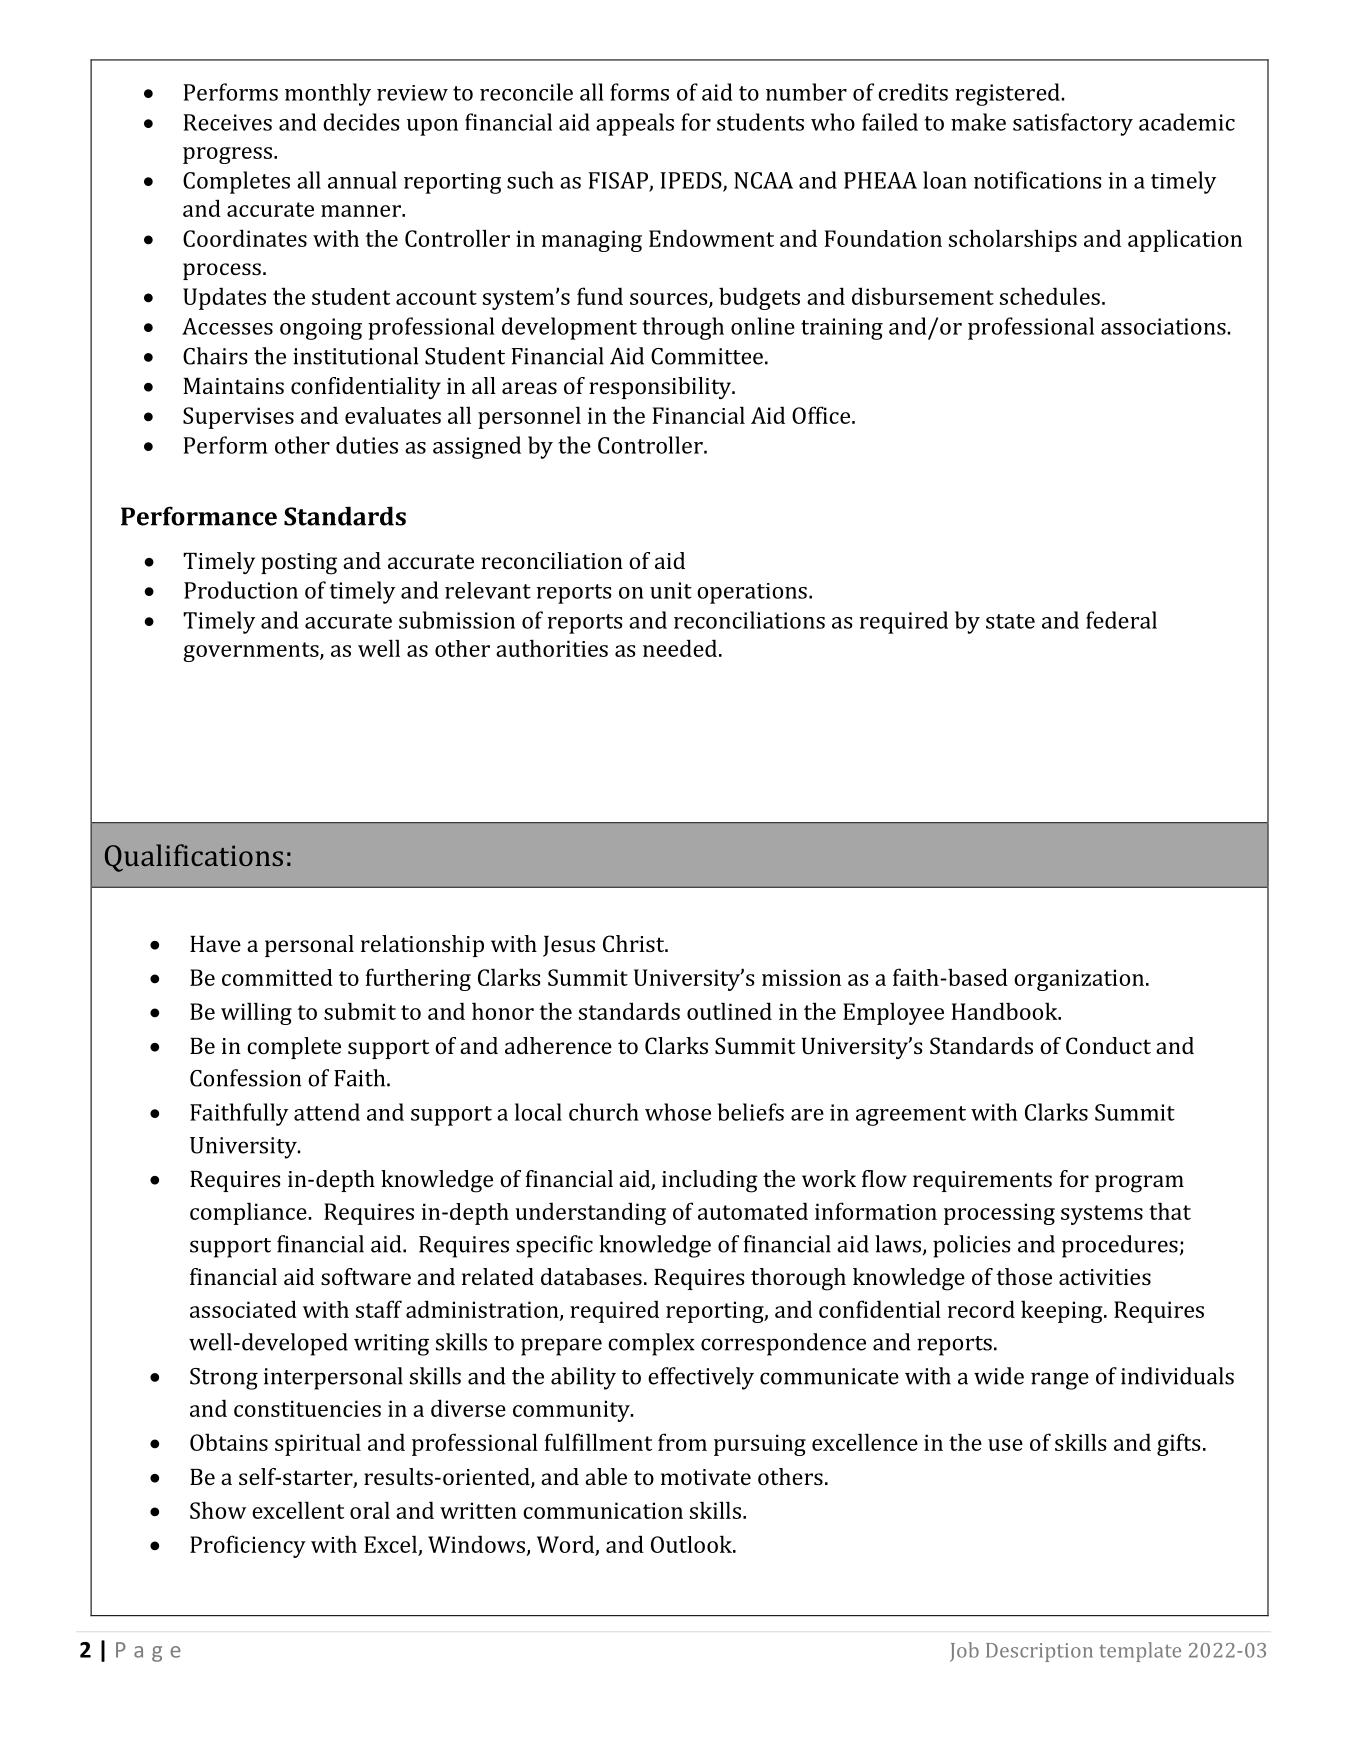 The height and width of the screenshot is (1743, 1347). What do you see at coordinates (692, 1544) in the screenshot?
I see `Outlook` at bounding box center [692, 1544].
